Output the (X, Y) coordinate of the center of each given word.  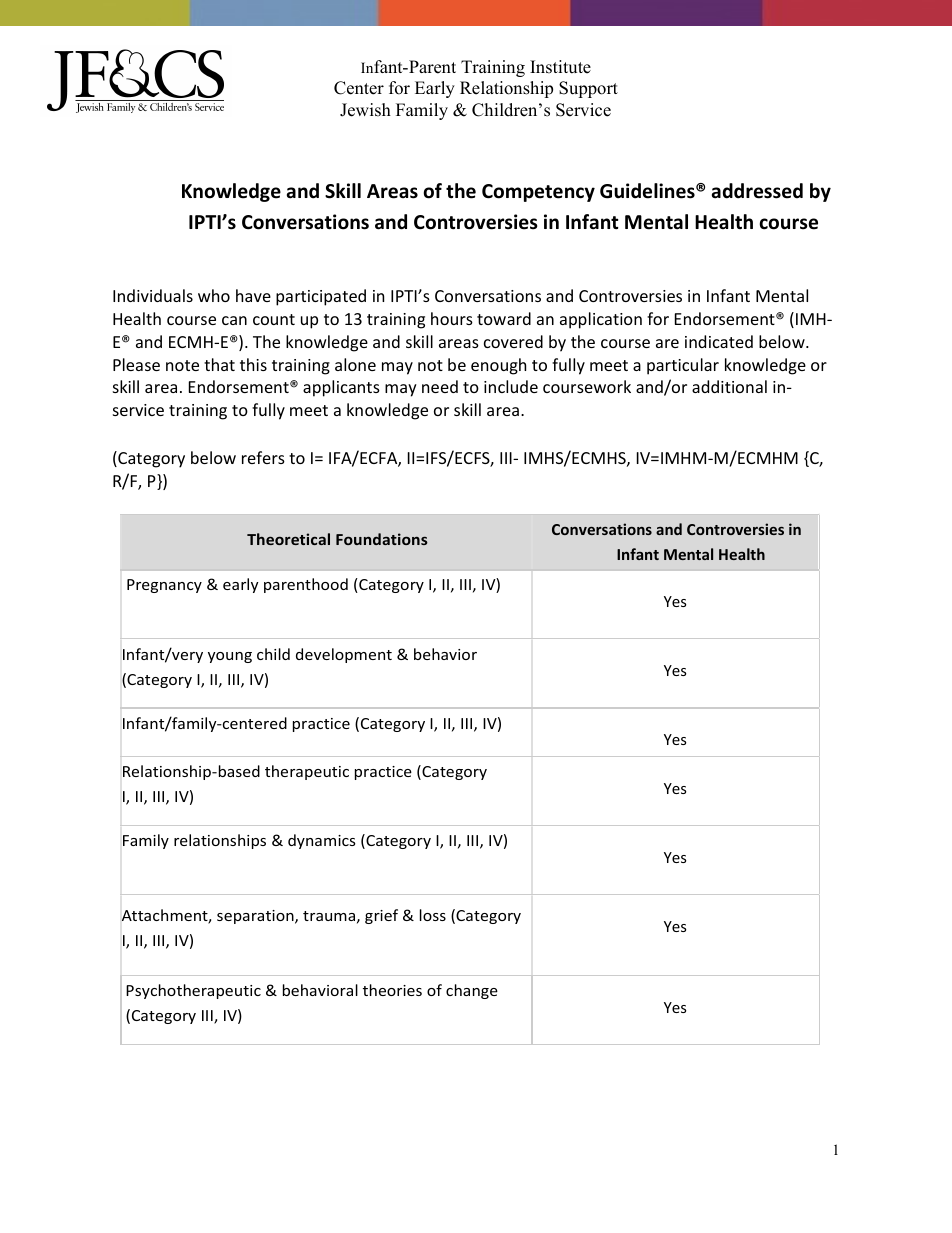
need (440, 386)
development (344, 655)
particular (683, 366)
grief (381, 916)
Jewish (365, 110)
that (219, 364)
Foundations (382, 539)
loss (433, 915)
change (472, 991)
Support (588, 89)
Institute (560, 67)
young (230, 657)
